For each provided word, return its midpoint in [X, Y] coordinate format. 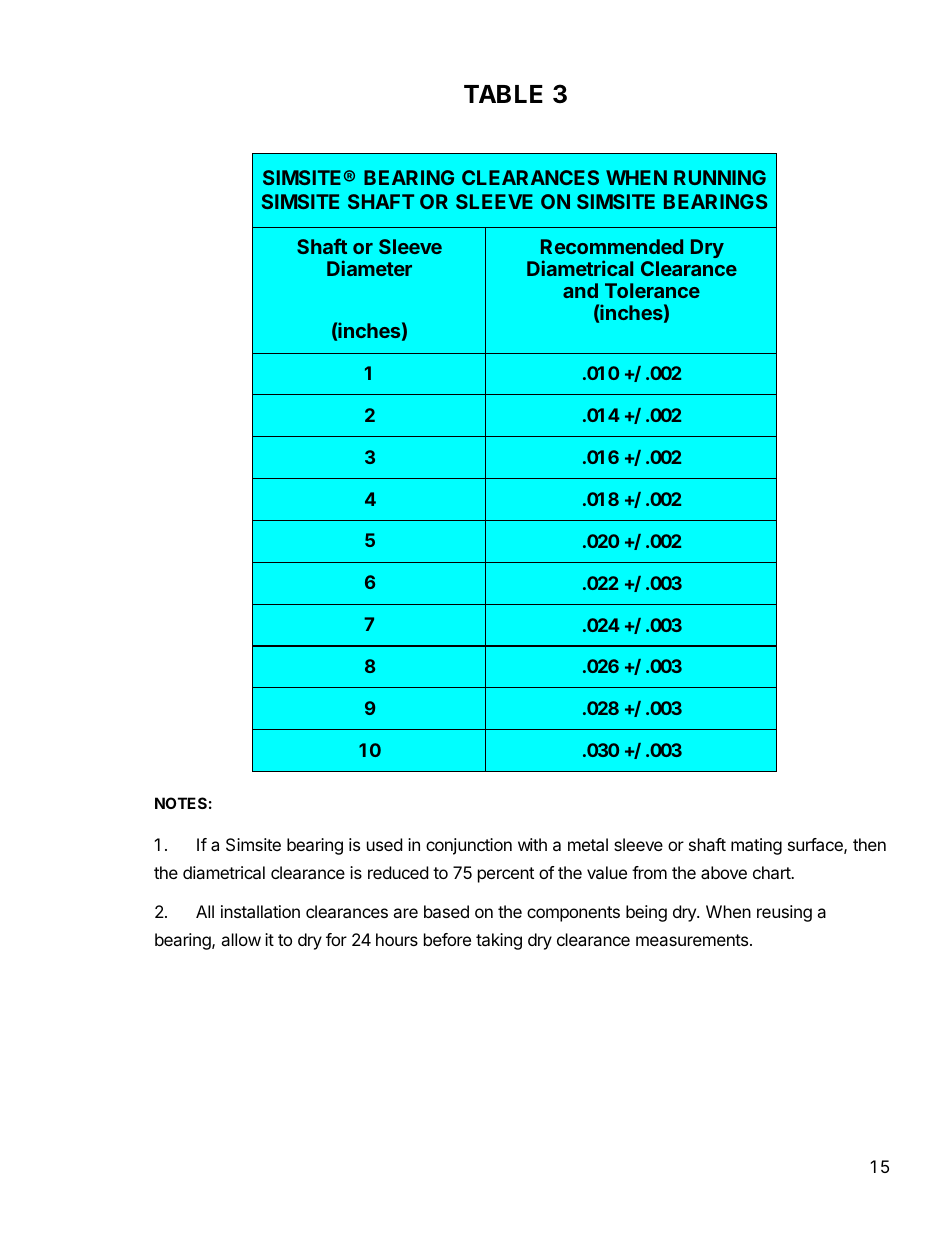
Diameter [369, 268]
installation [260, 911]
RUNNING [720, 177]
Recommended [612, 246]
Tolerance [652, 290]
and [580, 290]
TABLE [503, 94]
